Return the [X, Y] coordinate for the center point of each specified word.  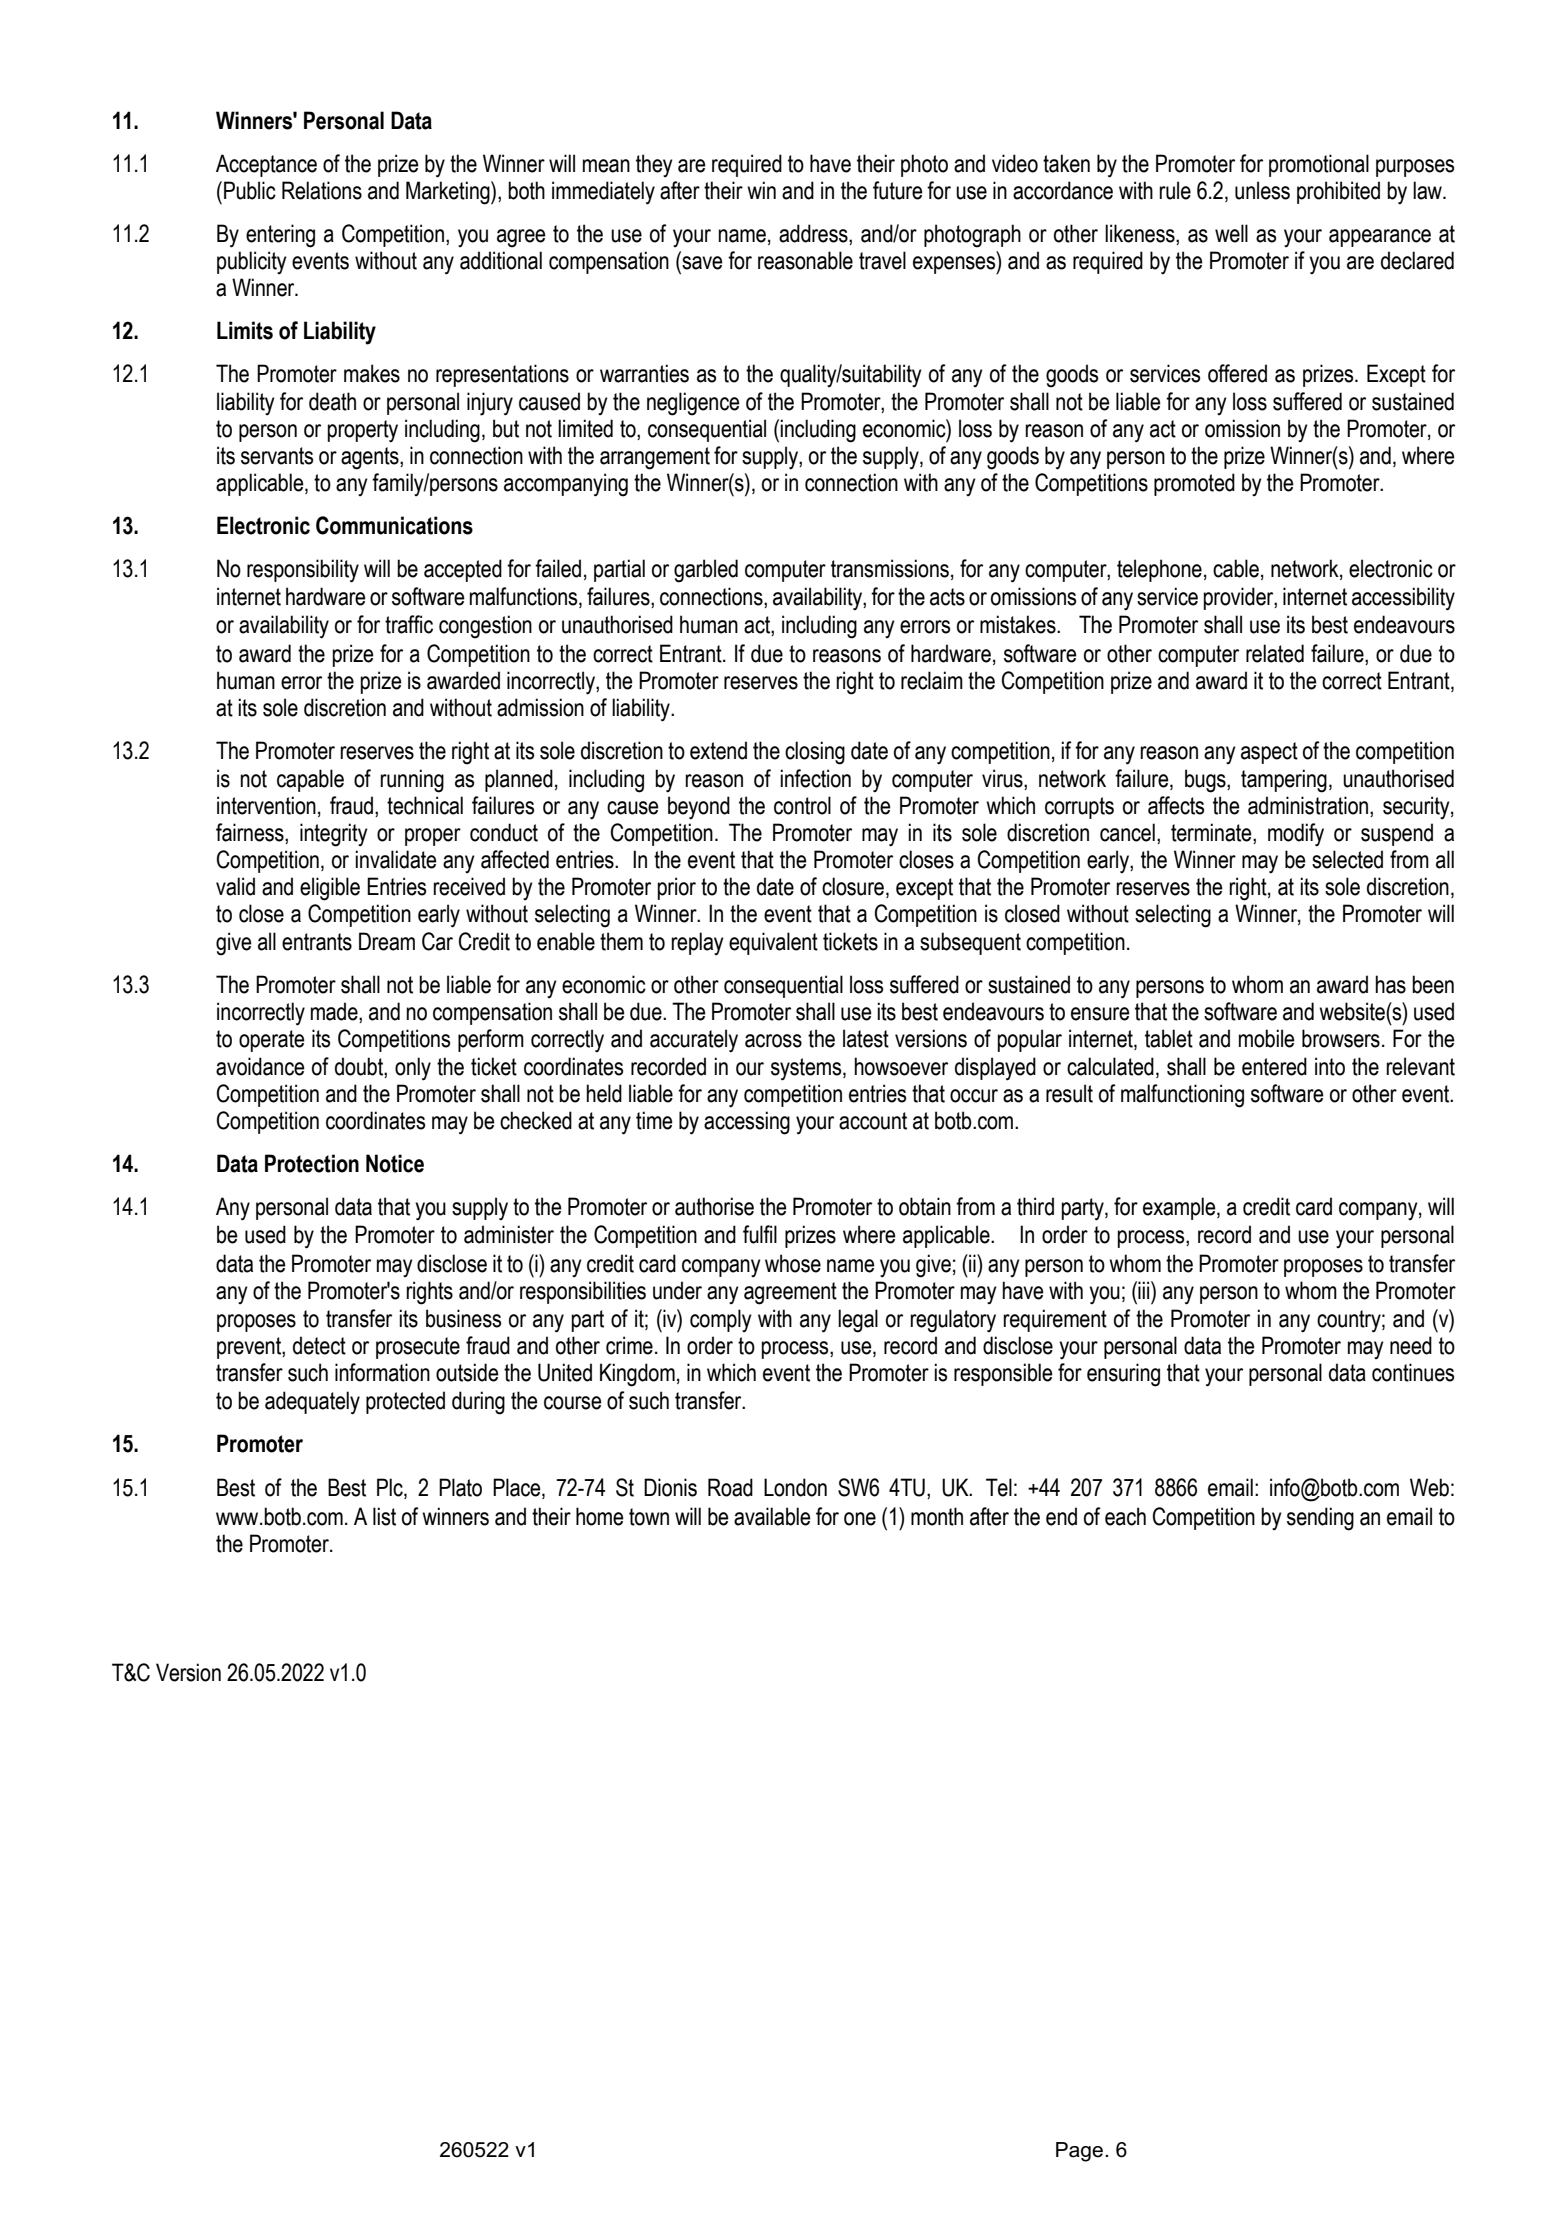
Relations [322, 190]
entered [1274, 1066]
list [384, 1516]
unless [1262, 190]
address [814, 234]
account [873, 1121]
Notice [395, 1163]
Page [1081, 2152]
